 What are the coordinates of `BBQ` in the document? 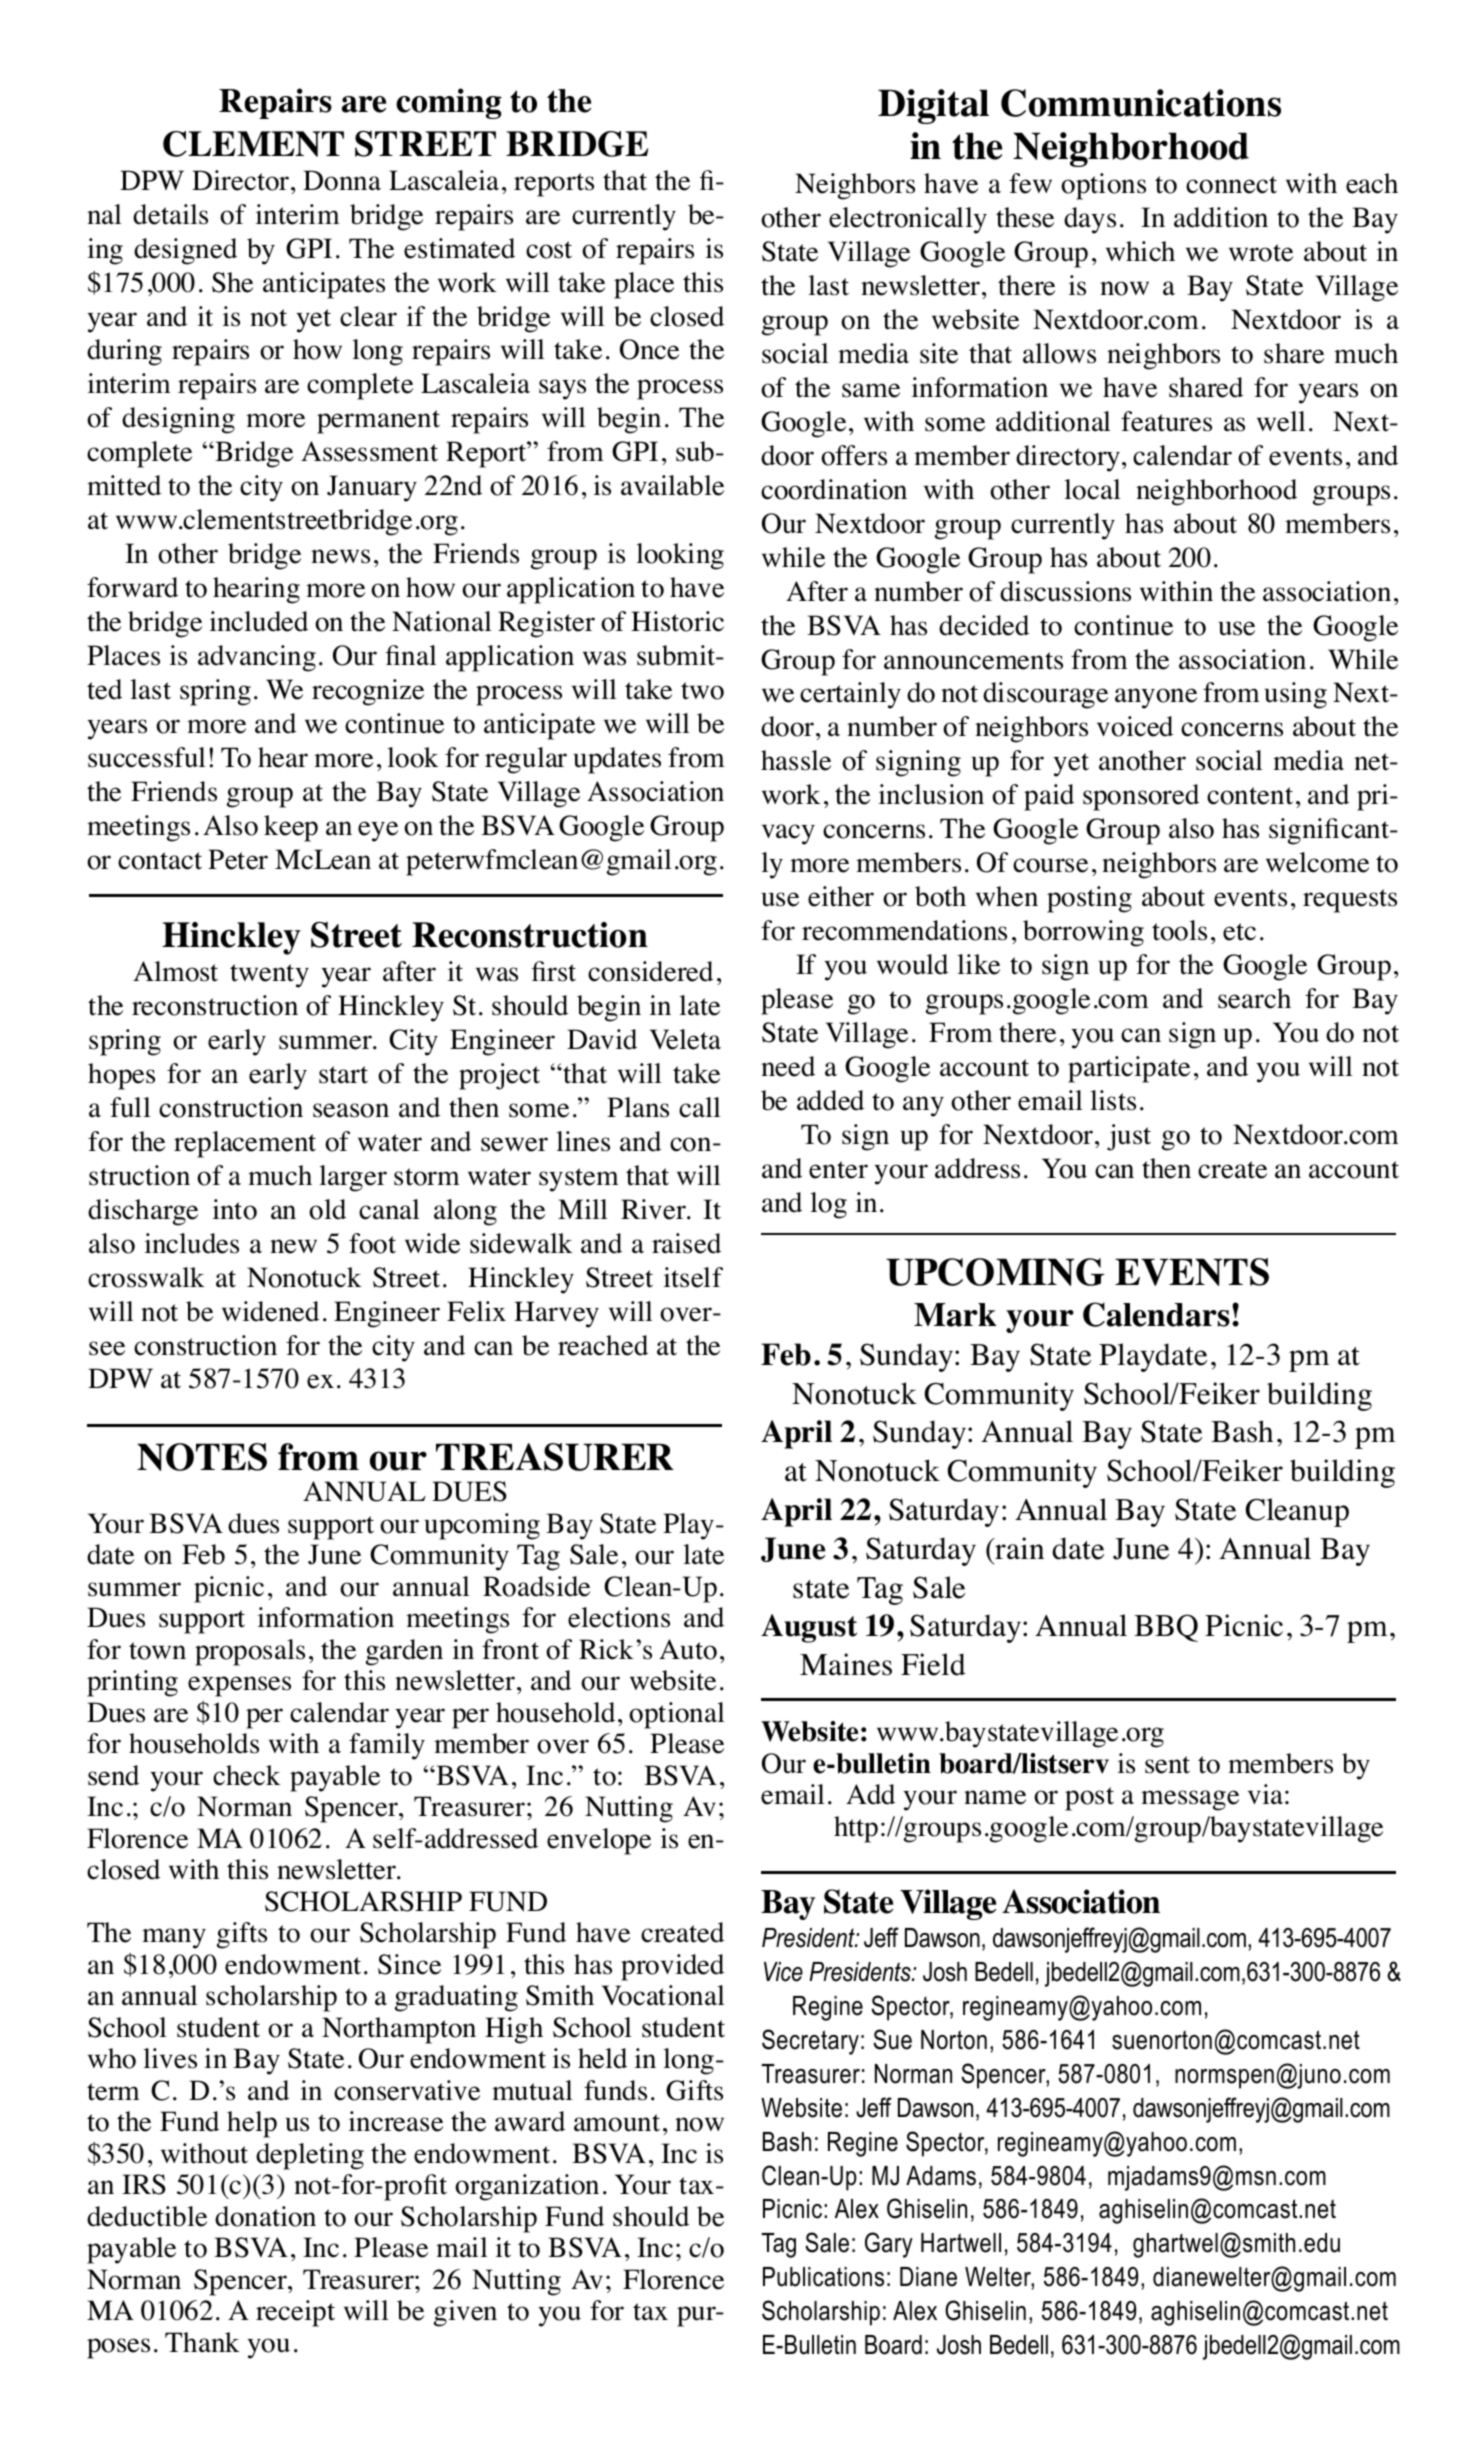 It's located at (1166, 1628).
